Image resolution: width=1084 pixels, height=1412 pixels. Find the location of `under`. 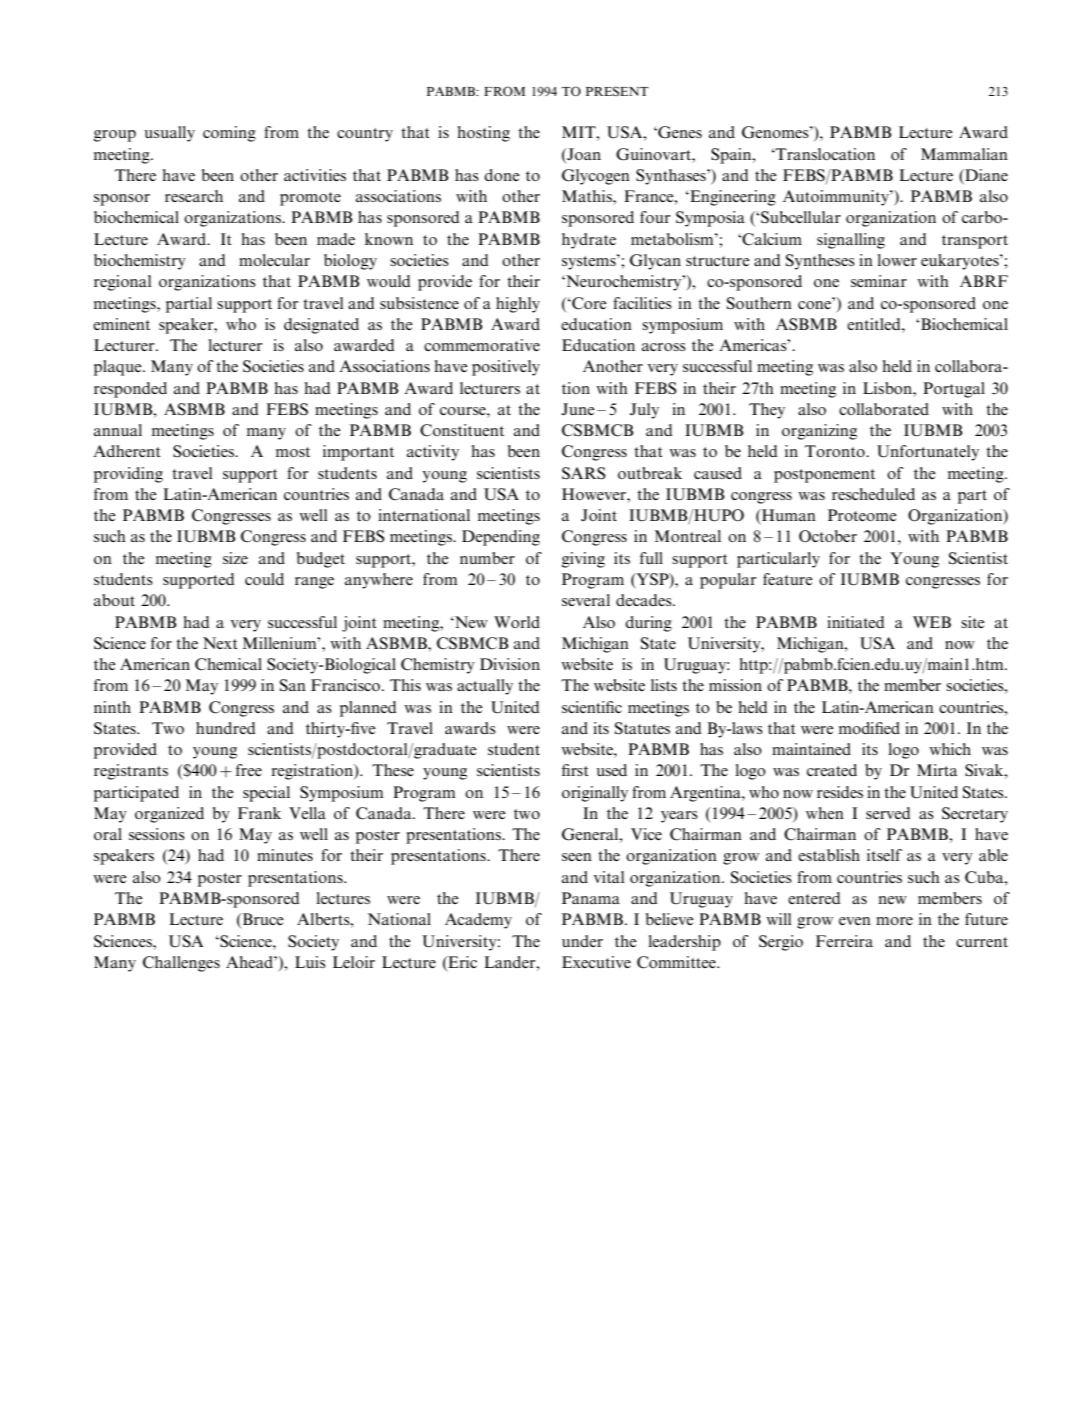

under is located at coordinates (582, 941).
